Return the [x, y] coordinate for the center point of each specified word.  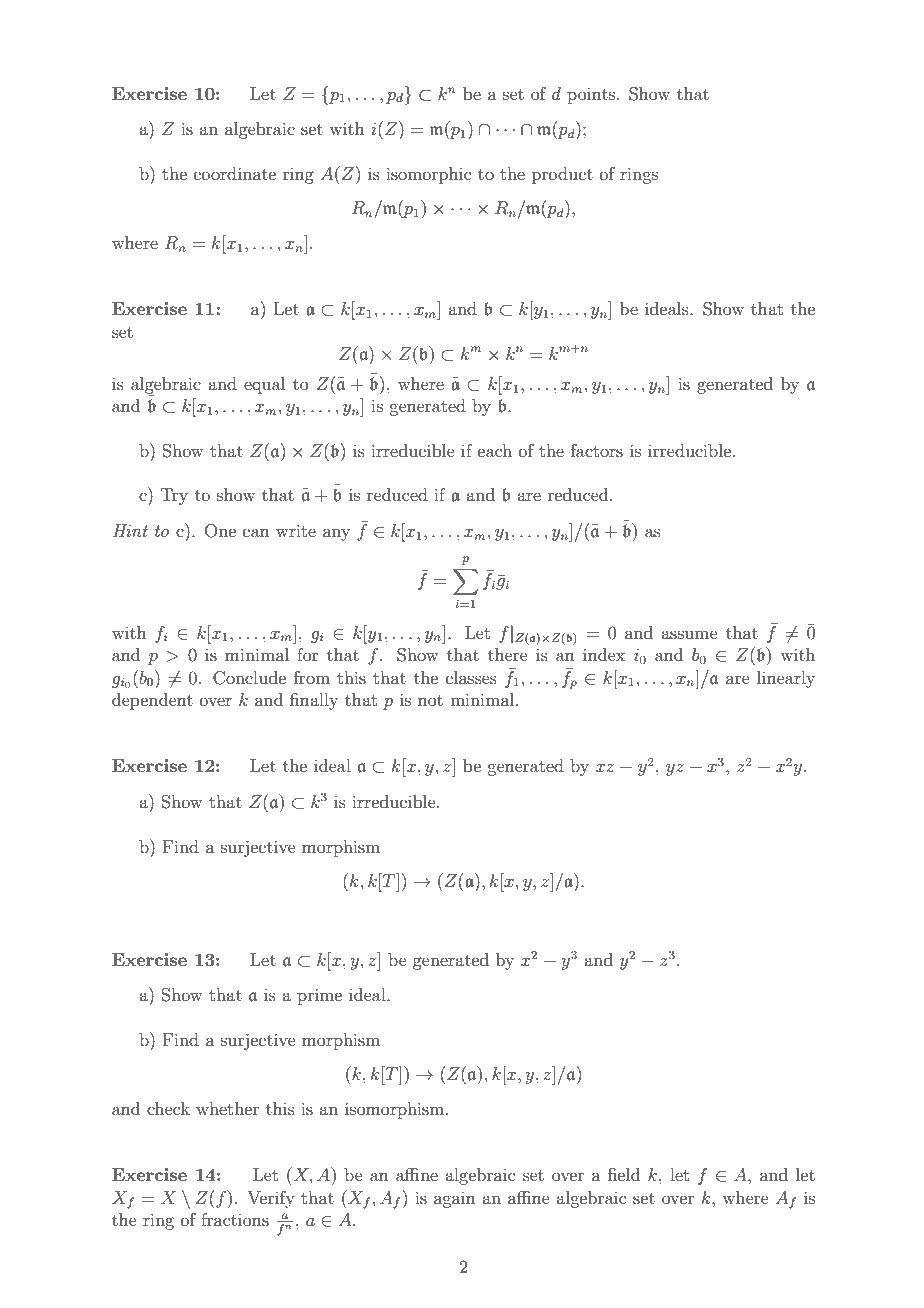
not [430, 700]
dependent [152, 701]
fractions [235, 1219]
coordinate [235, 173]
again [455, 1200]
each [495, 450]
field [624, 1174]
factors [597, 450]
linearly [786, 679]
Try [174, 496]
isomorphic [428, 175]
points [592, 96]
